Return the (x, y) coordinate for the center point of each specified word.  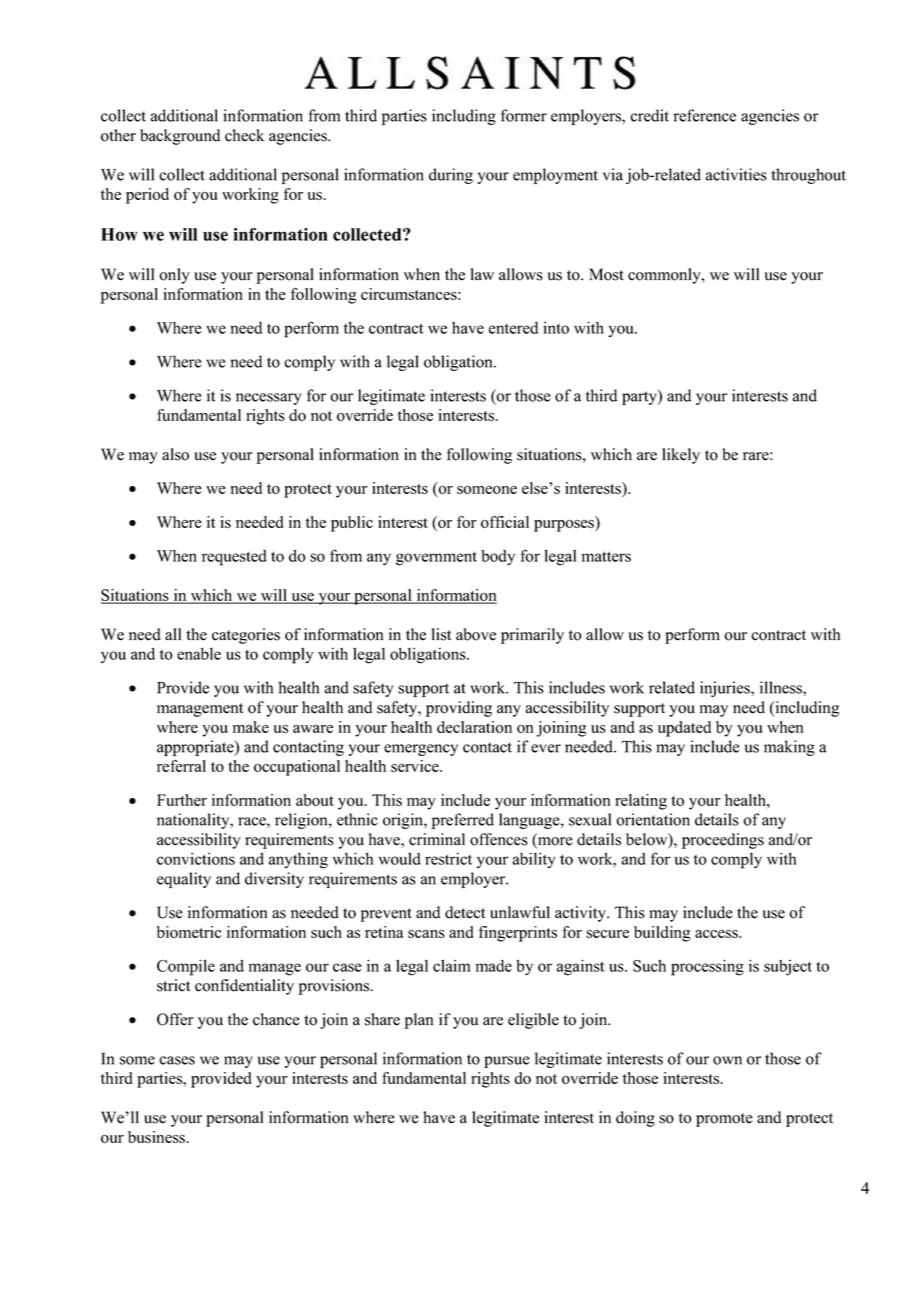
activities (736, 174)
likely (681, 456)
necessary (268, 399)
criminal (437, 839)
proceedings (723, 841)
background (180, 137)
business (156, 1137)
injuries (726, 689)
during (451, 176)
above (476, 634)
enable (199, 653)
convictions (196, 858)
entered (513, 328)
